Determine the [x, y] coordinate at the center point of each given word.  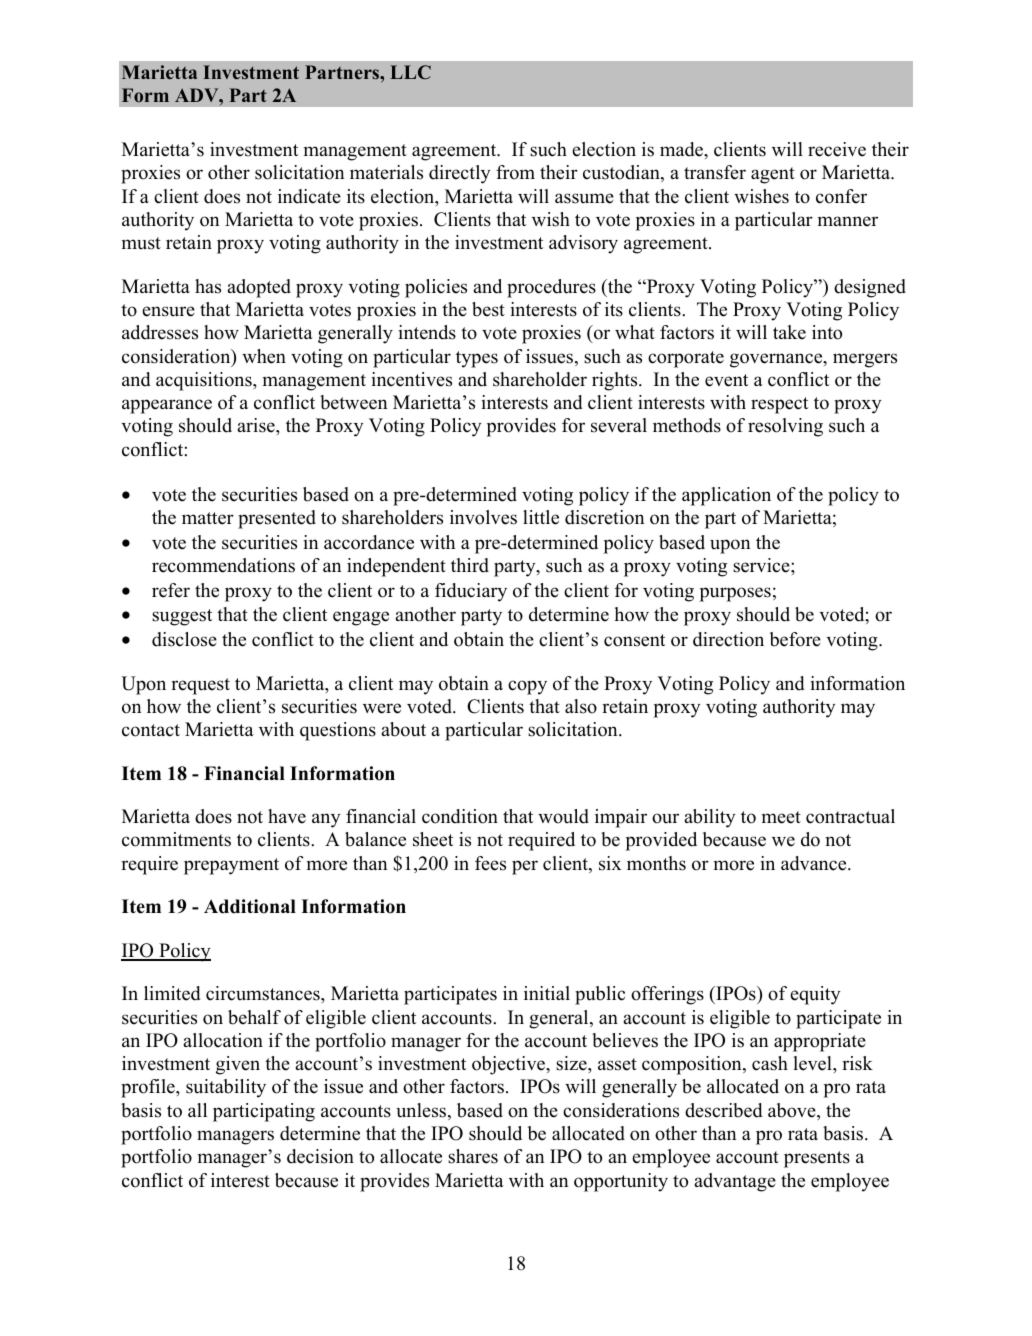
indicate [309, 196]
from [515, 172]
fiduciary [471, 592]
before [795, 639]
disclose [184, 639]
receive [837, 149]
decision [320, 1156]
